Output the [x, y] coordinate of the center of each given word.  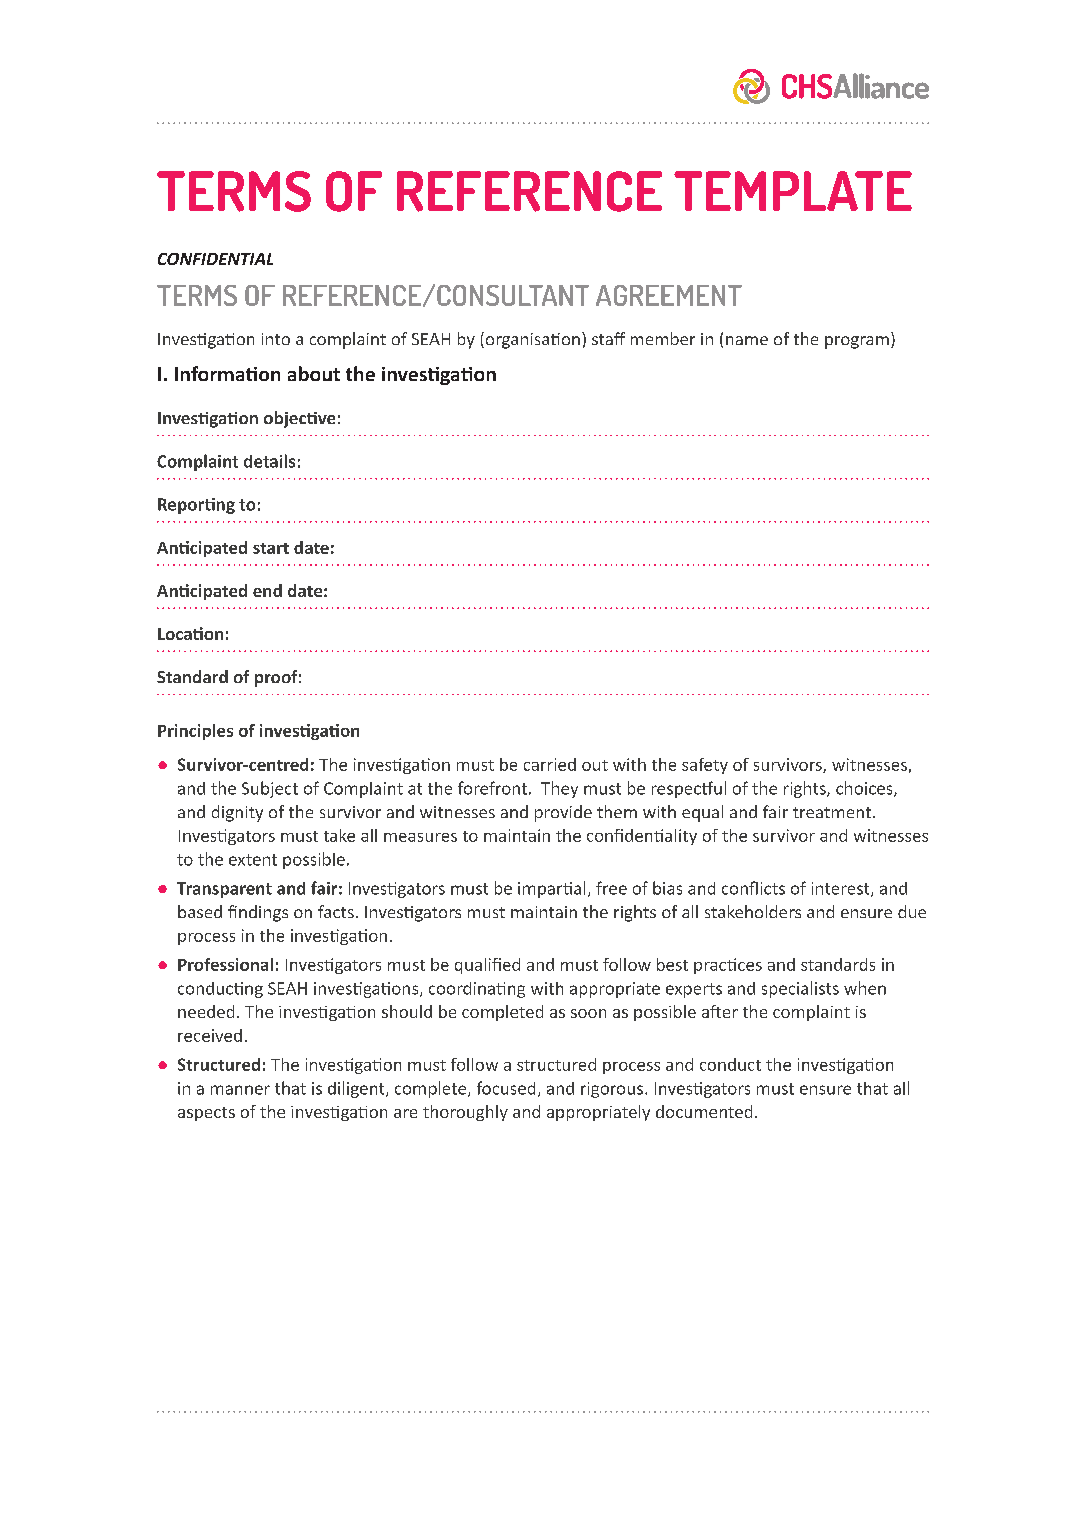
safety [705, 766]
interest [842, 889]
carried [550, 764]
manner [240, 1090]
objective [299, 419]
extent [253, 860]
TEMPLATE [793, 191]
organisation [531, 340]
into [276, 339]
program [857, 342]
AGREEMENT [669, 295]
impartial [551, 889]
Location [190, 633]
